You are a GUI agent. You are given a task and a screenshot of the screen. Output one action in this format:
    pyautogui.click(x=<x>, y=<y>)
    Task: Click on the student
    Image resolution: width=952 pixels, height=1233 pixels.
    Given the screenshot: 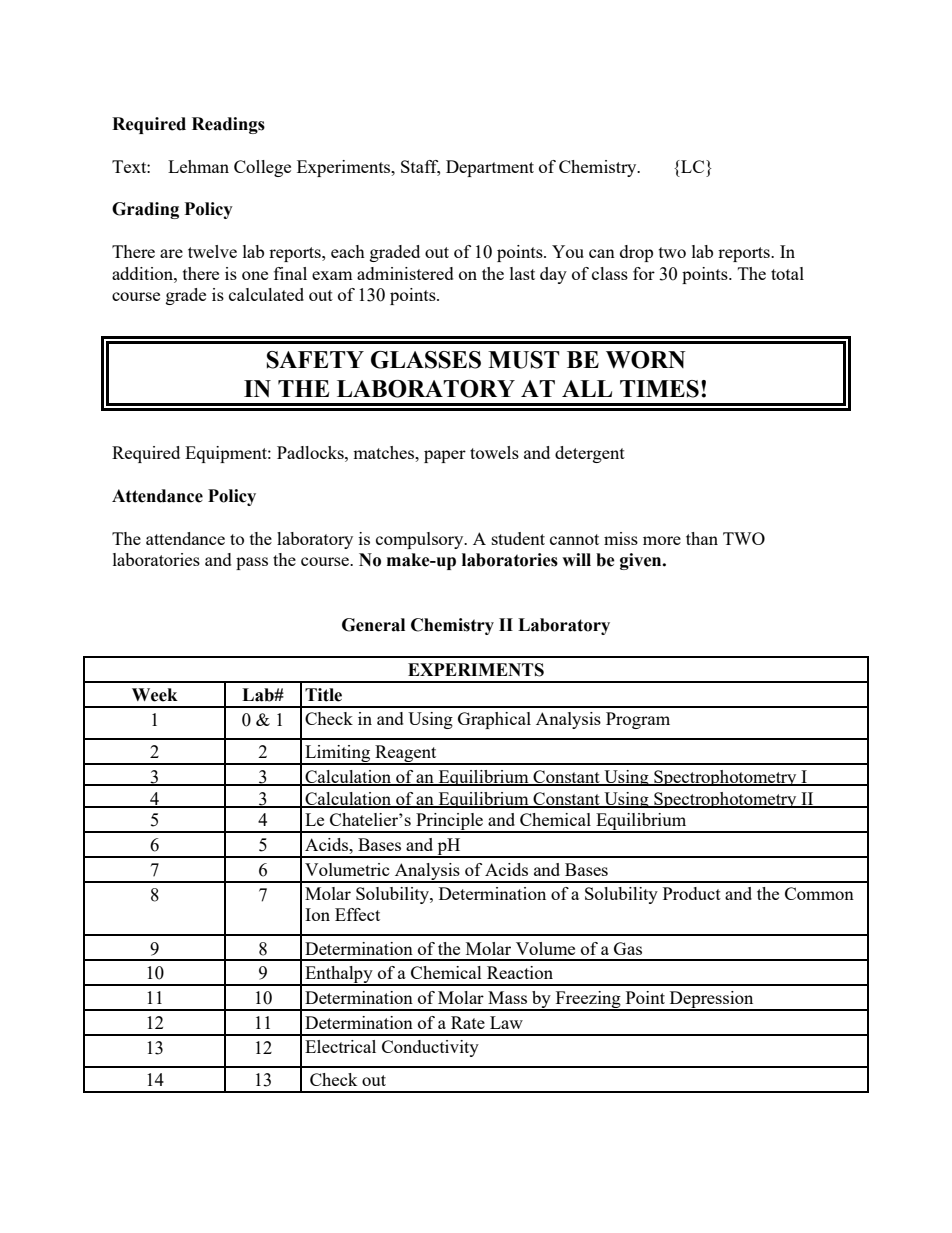 What is the action you would take?
    pyautogui.click(x=518, y=538)
